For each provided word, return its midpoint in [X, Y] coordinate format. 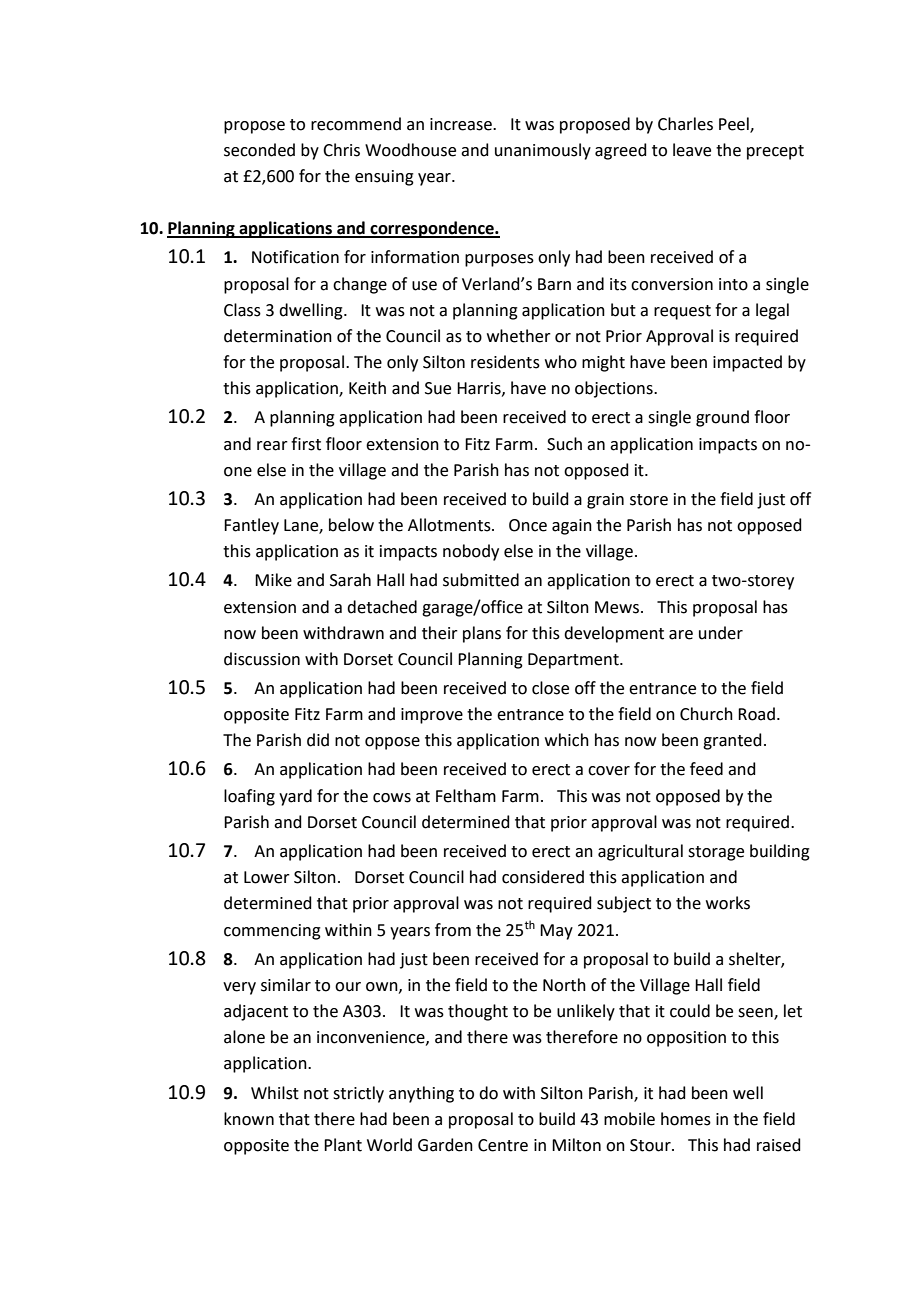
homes [686, 1119]
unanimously [543, 151]
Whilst [275, 1093]
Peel [735, 124]
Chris [341, 150]
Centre [503, 1145]
